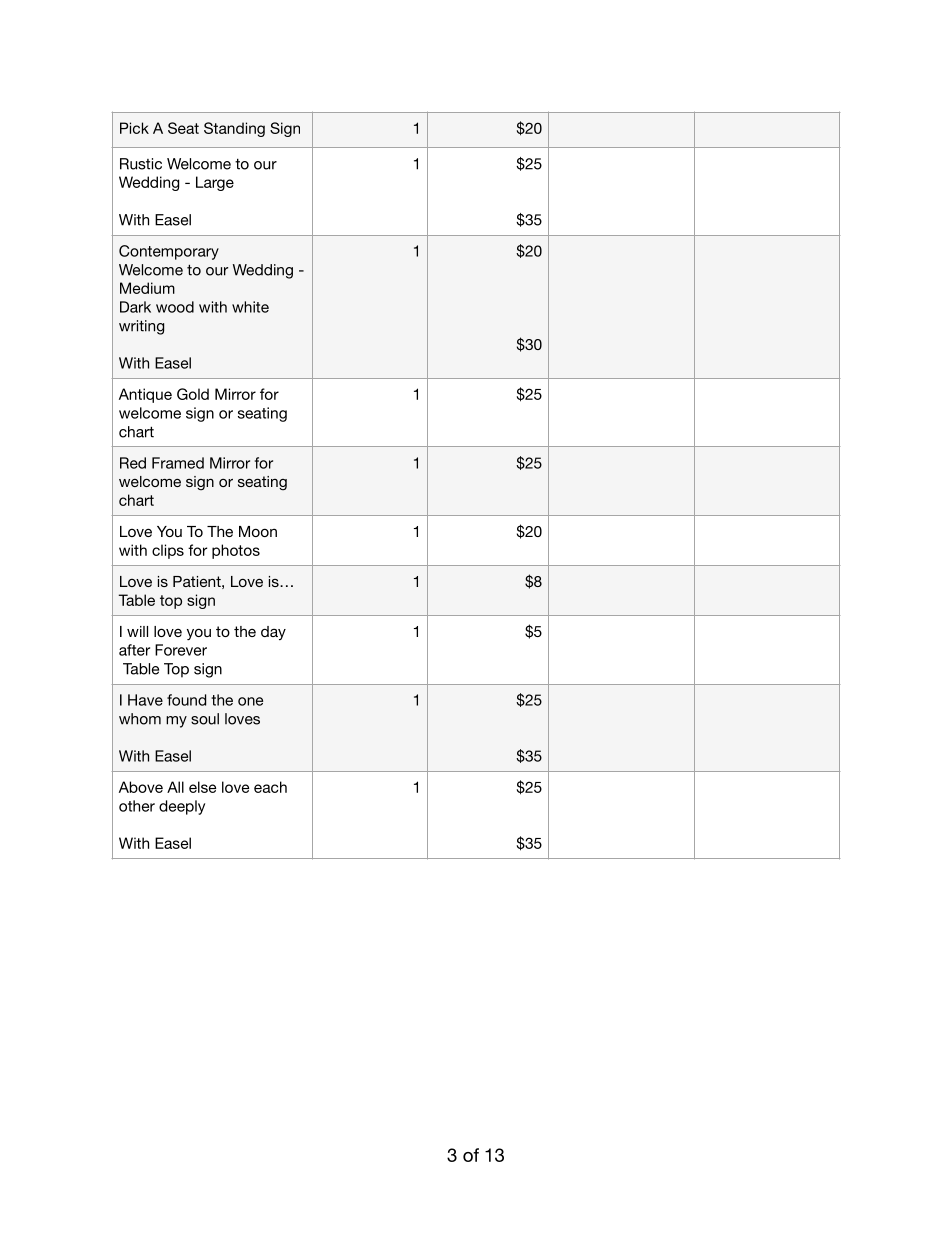  What do you see at coordinates (250, 307) in the page?
I see `white` at bounding box center [250, 307].
